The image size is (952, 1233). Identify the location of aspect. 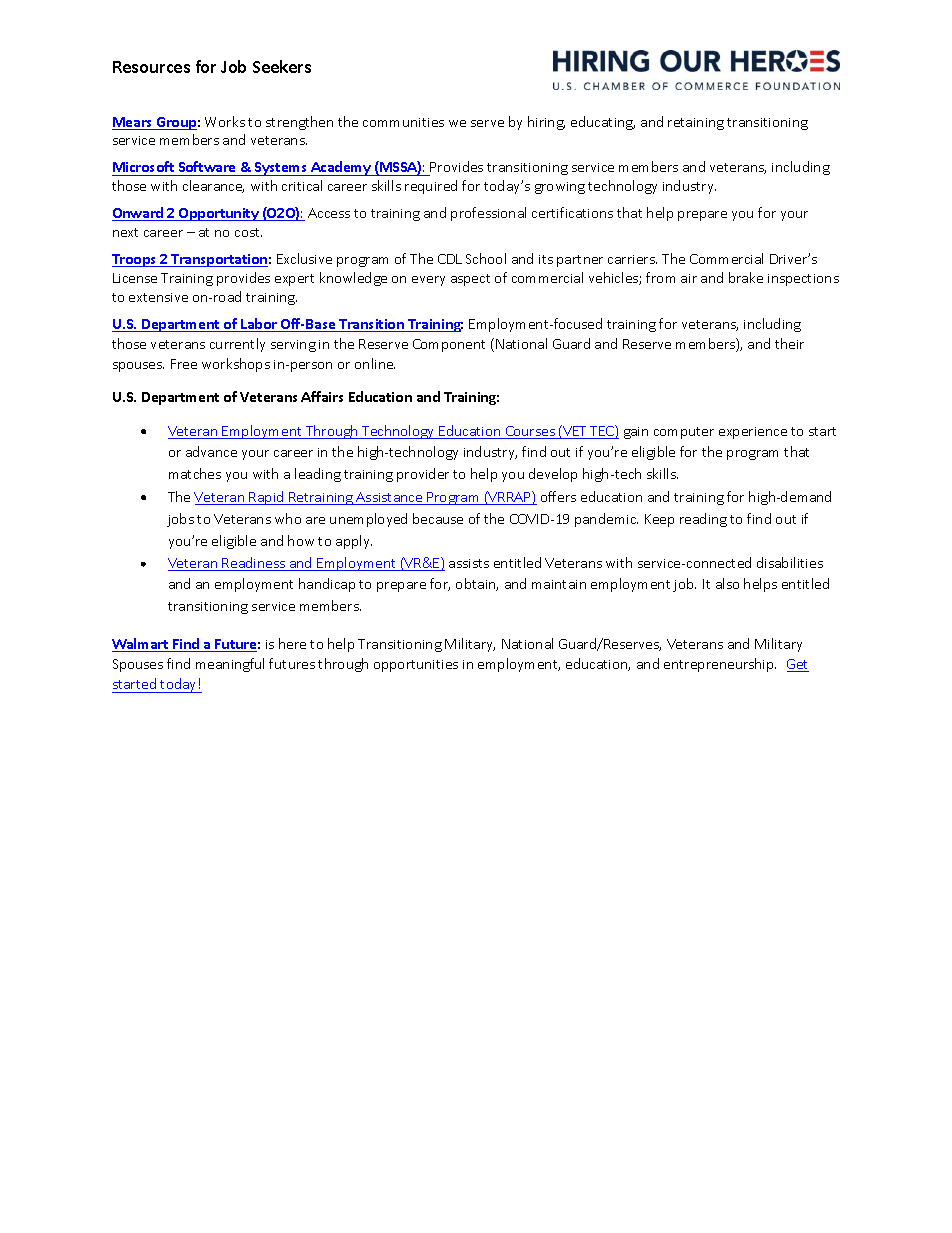
(470, 280).
